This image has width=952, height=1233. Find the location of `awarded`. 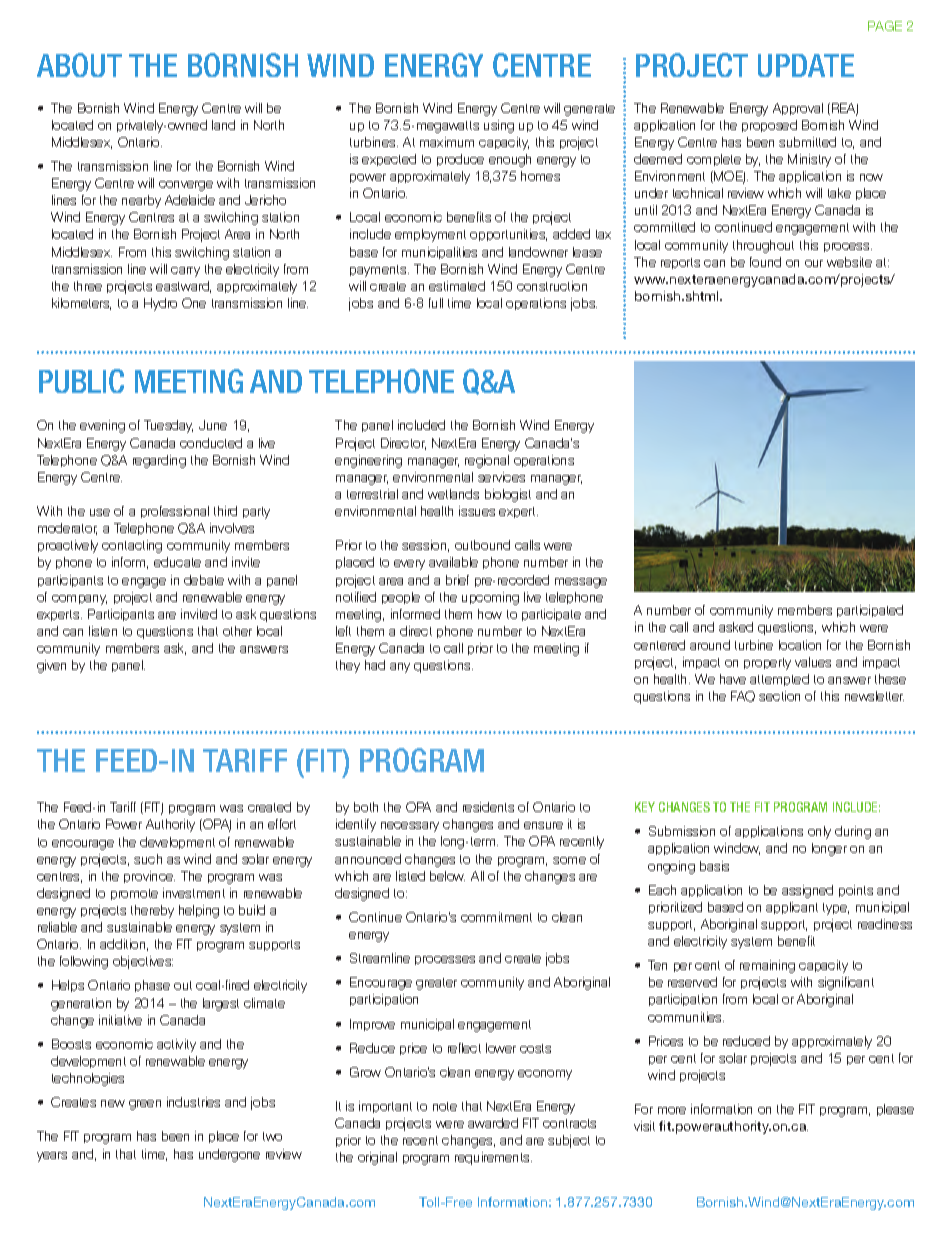

awarded is located at coordinates (493, 1123).
